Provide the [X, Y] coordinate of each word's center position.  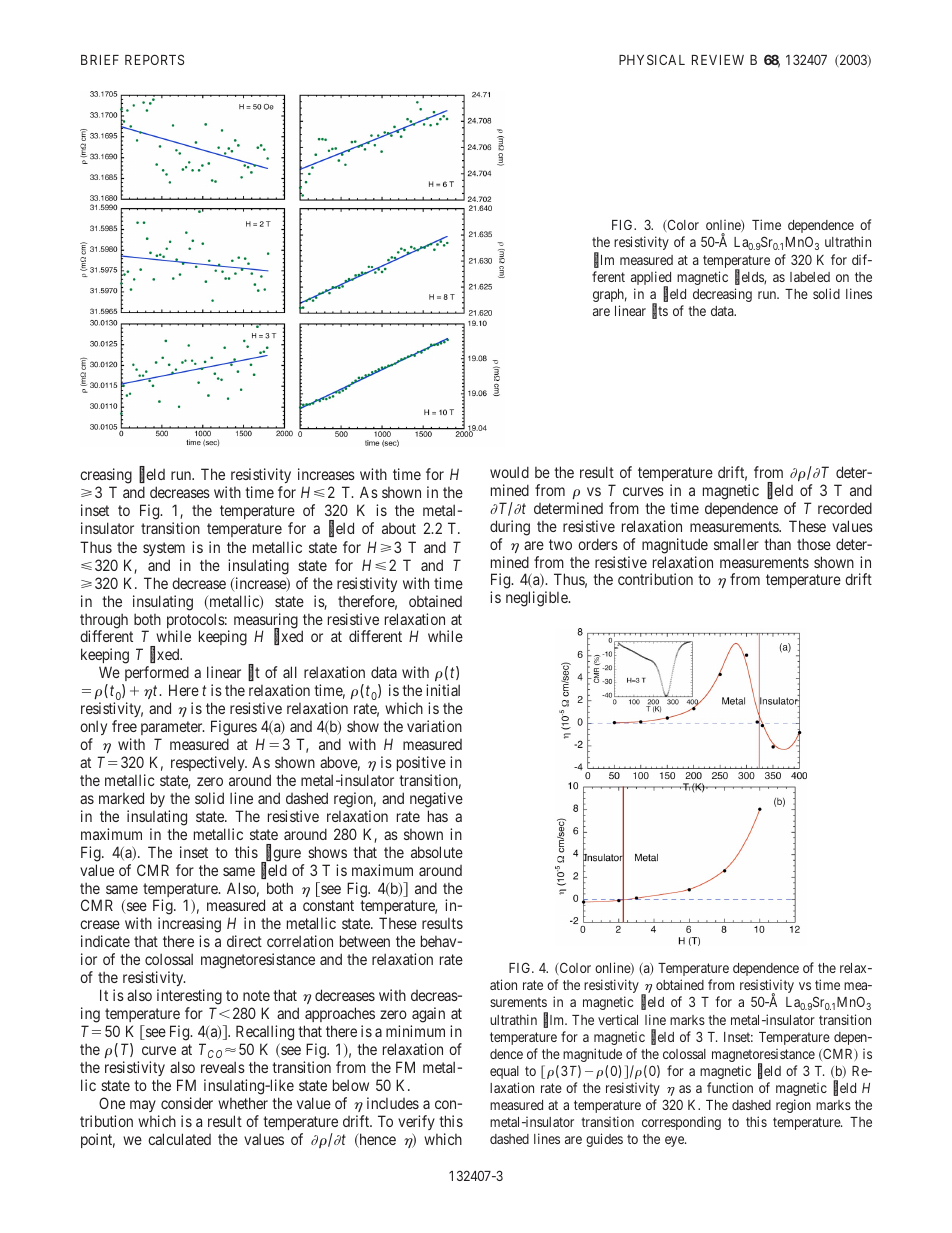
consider [187, 1103]
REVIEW [718, 60]
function [730, 1087]
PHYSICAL [652, 59]
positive [421, 765]
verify [416, 1122]
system [164, 549]
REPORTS [154, 59]
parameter [172, 730]
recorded [845, 508]
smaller [736, 544]
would [509, 472]
